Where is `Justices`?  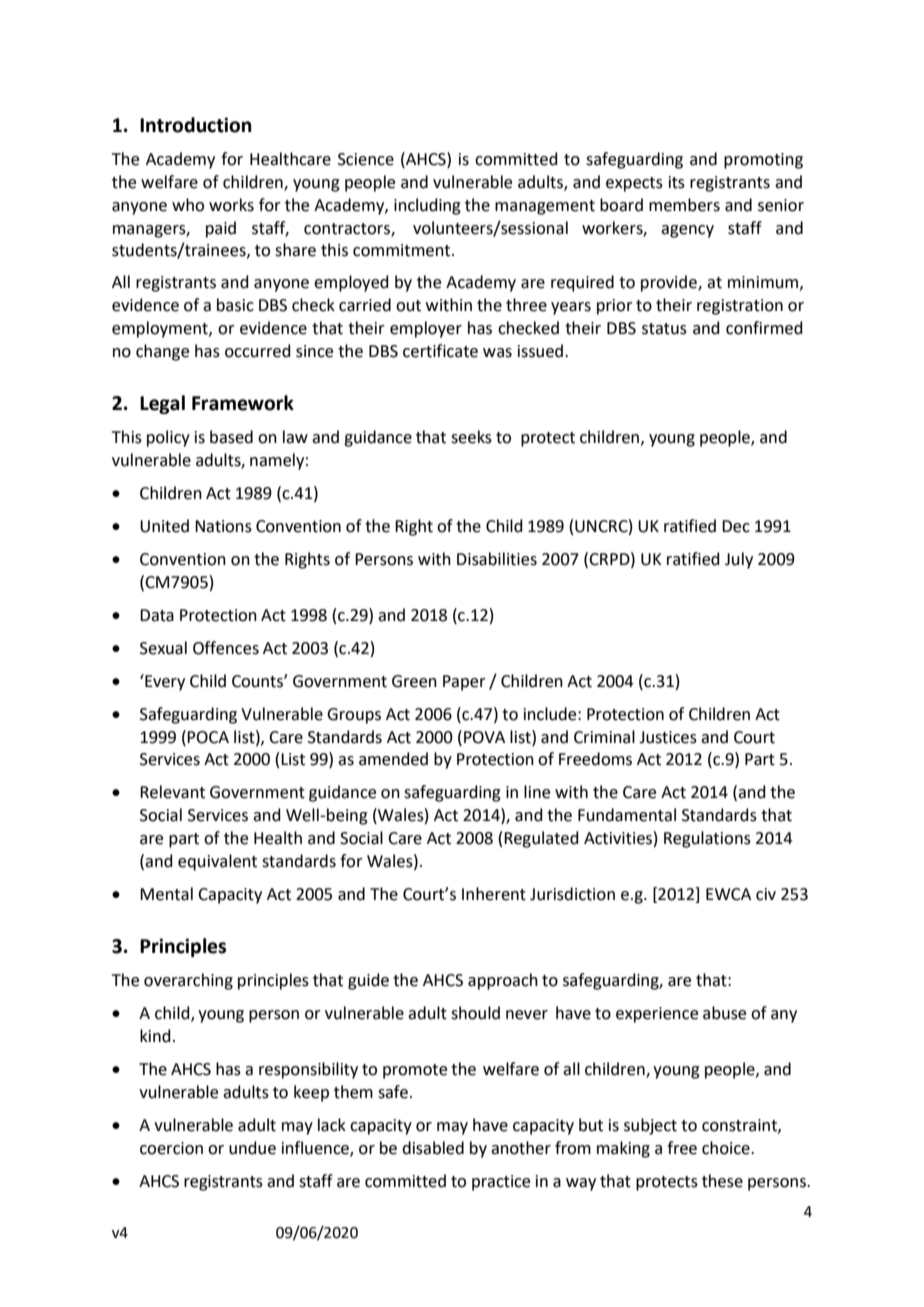
Justices is located at coordinates (668, 737).
